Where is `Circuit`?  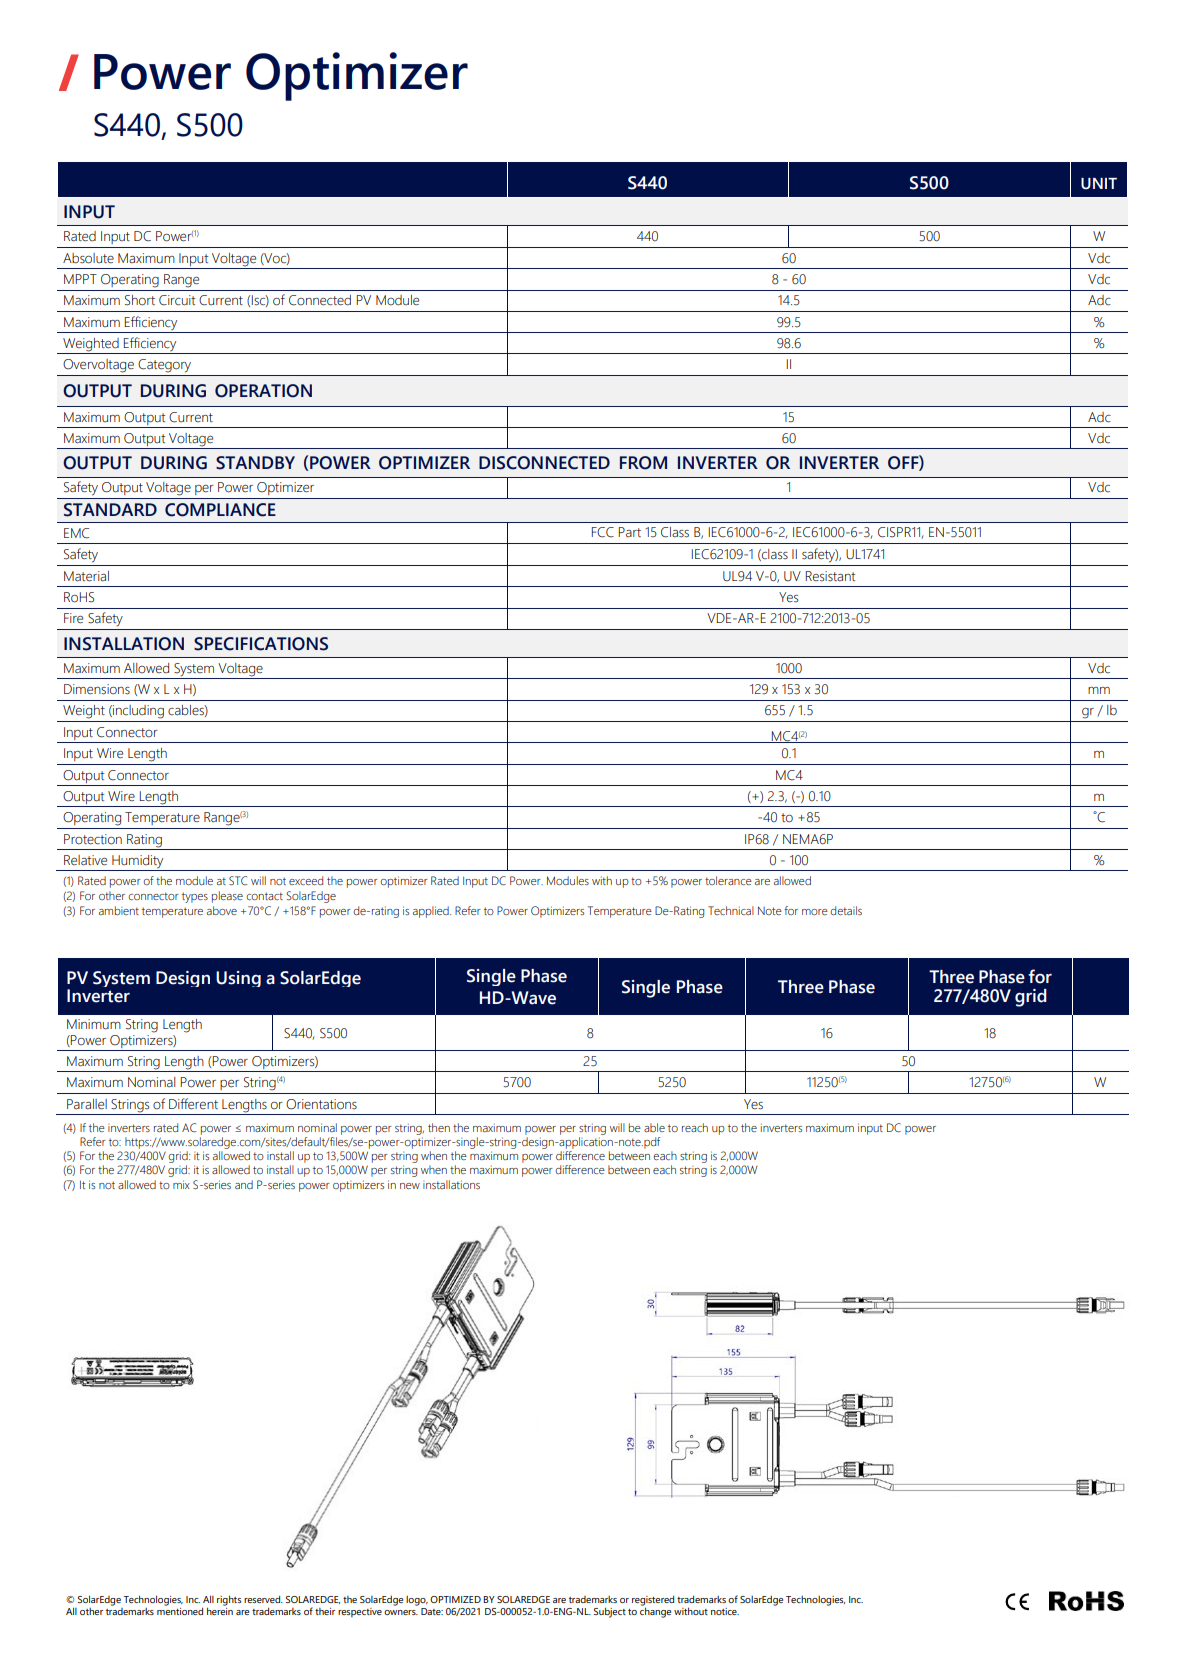
Circuit is located at coordinates (177, 300).
